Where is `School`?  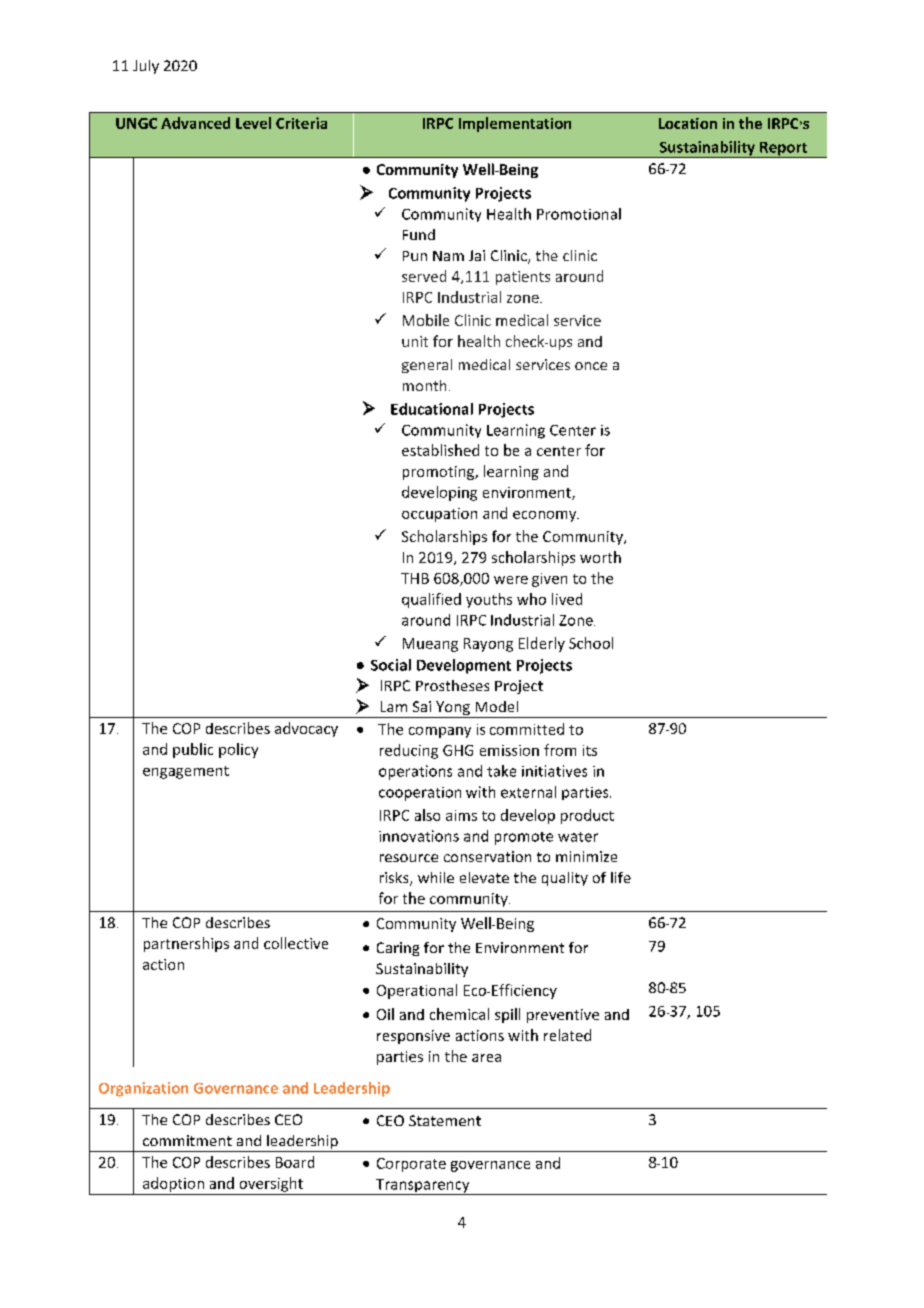 School is located at coordinates (591, 643).
